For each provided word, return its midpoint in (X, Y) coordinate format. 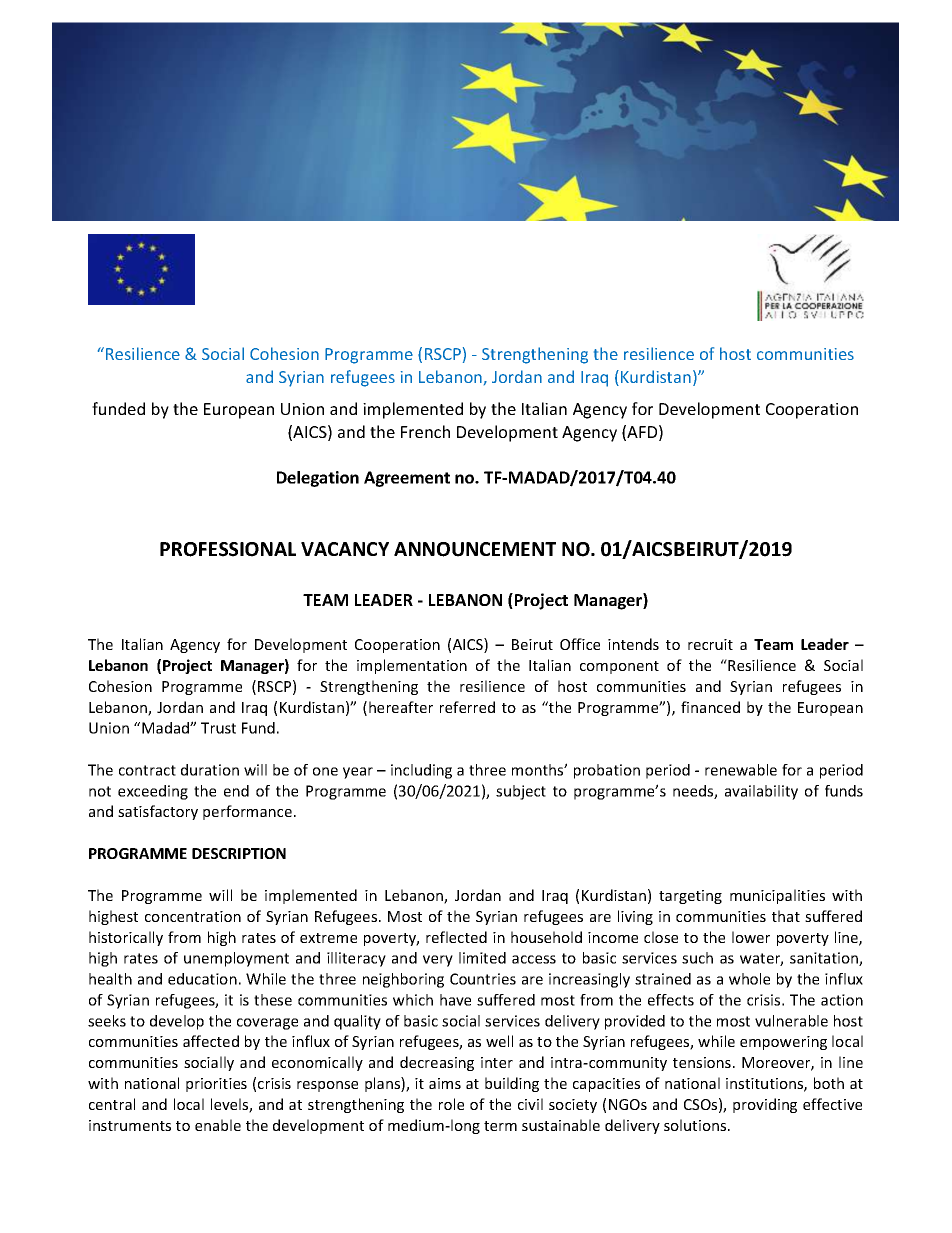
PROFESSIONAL (228, 549)
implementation (412, 666)
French (425, 431)
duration (210, 770)
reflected (456, 937)
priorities (216, 1085)
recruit (710, 644)
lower (751, 937)
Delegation (318, 479)
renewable (741, 770)
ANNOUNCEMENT (475, 549)
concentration (193, 916)
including (421, 771)
